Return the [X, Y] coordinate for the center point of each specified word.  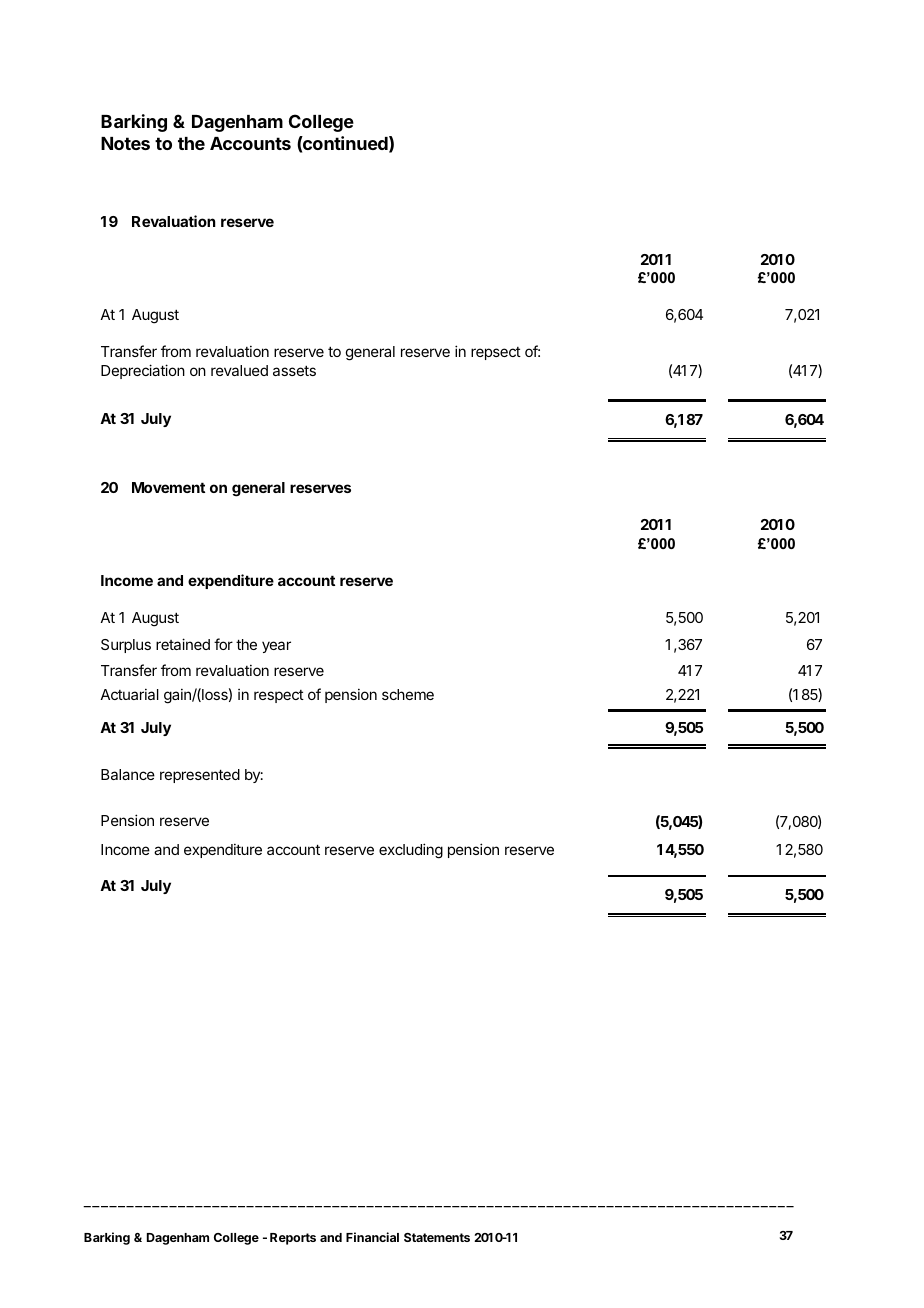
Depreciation [143, 371]
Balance [128, 774]
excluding [411, 851]
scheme [408, 694]
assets [294, 370]
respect [279, 696]
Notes [125, 143]
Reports [293, 1239]
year [276, 647]
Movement [168, 487]
